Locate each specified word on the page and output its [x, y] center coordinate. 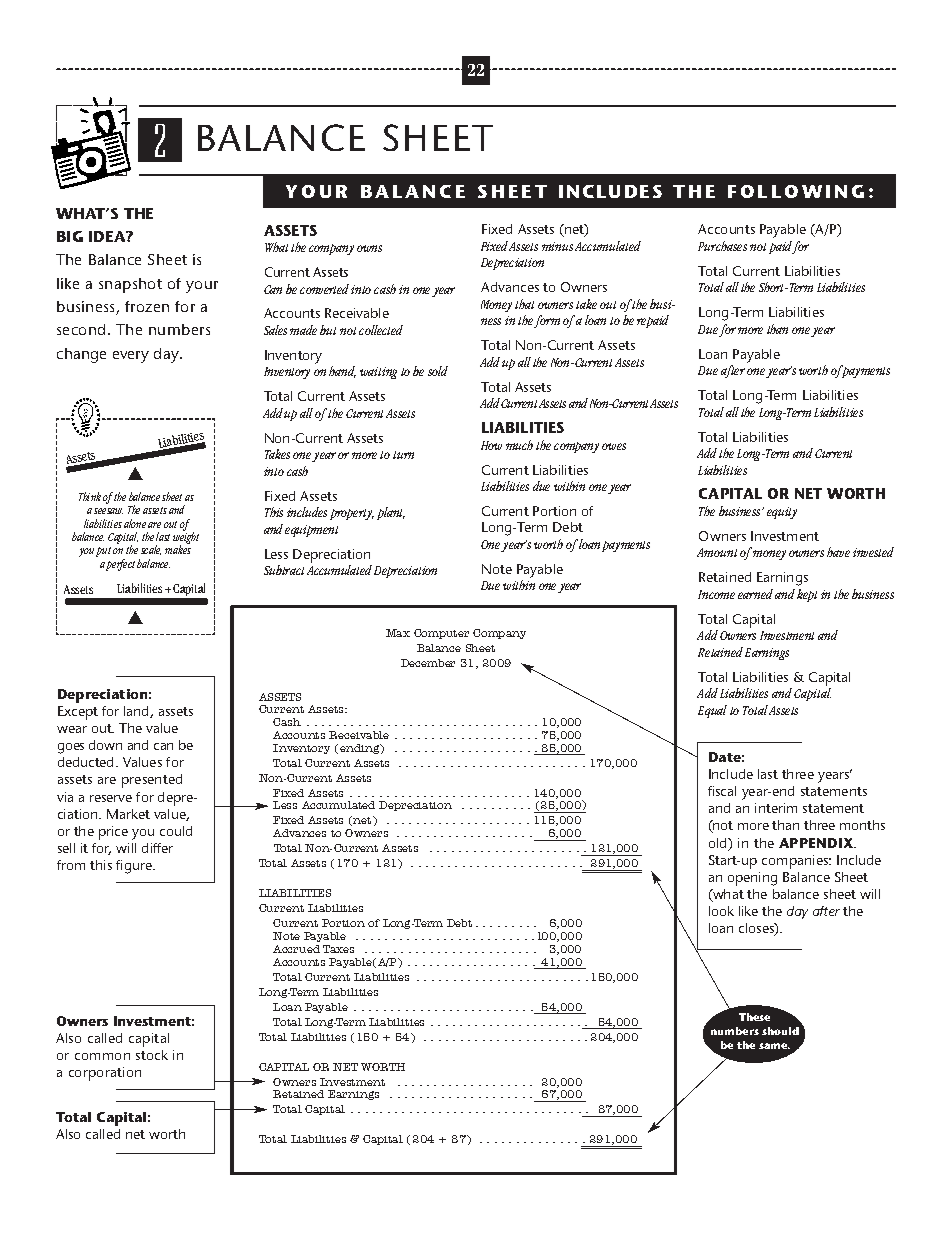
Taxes [338, 949]
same [774, 1046]
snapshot [130, 285]
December [428, 663]
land [137, 712]
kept [807, 595]
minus [557, 246]
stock [152, 1055]
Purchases [722, 246]
